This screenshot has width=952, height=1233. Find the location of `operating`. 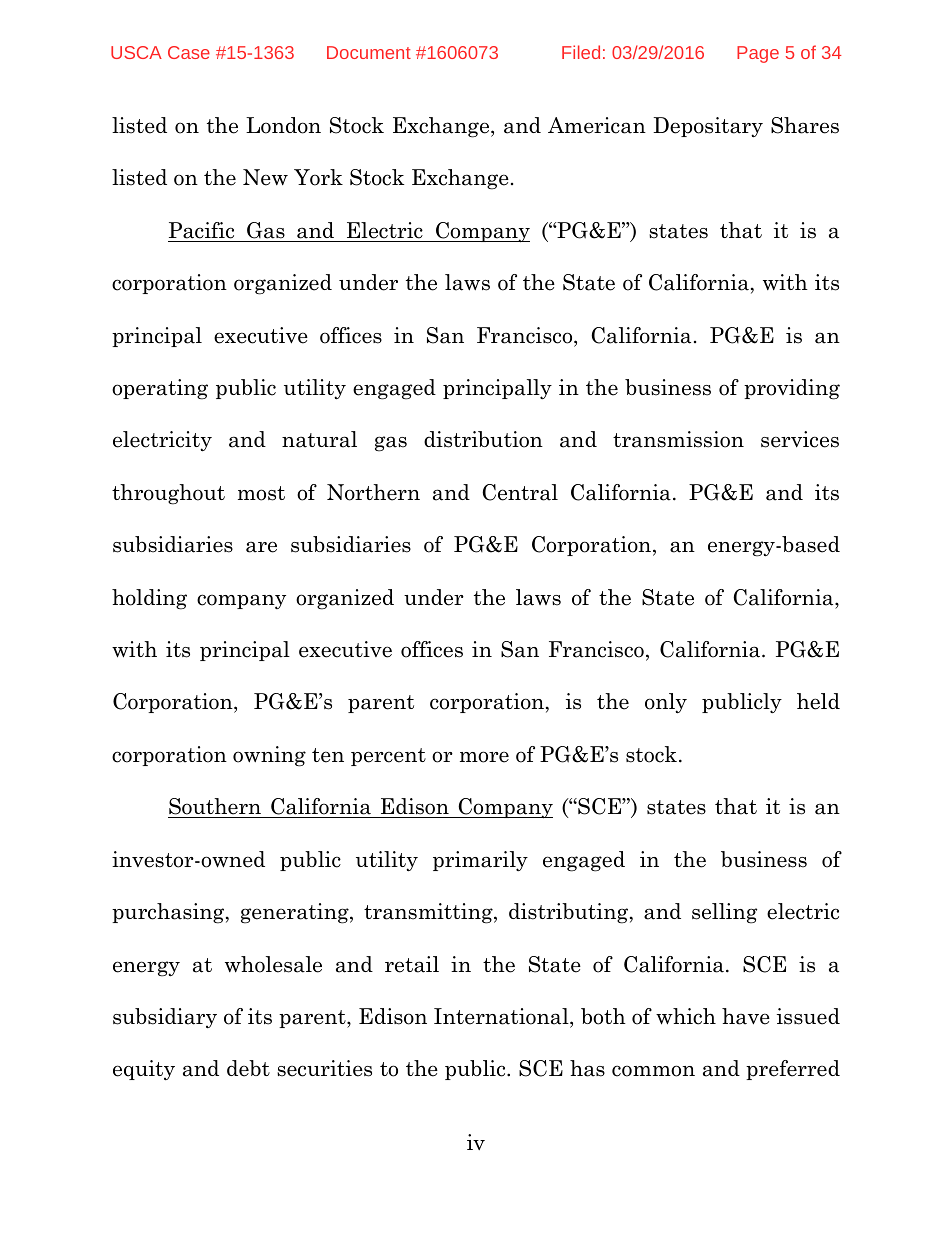

operating is located at coordinates (160, 389).
